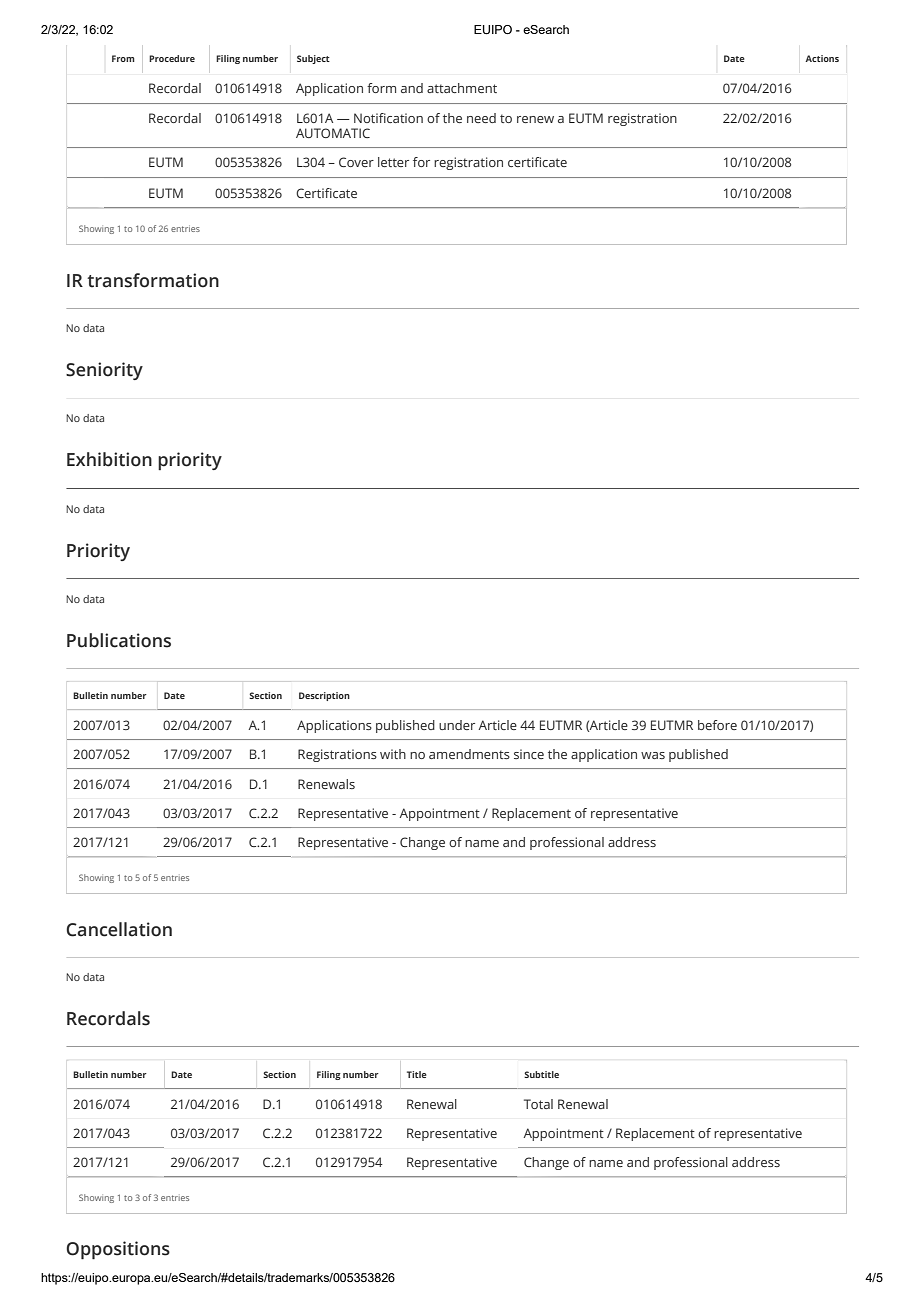 This page has width=924, height=1308. I want to click on Procedure, so click(172, 58).
